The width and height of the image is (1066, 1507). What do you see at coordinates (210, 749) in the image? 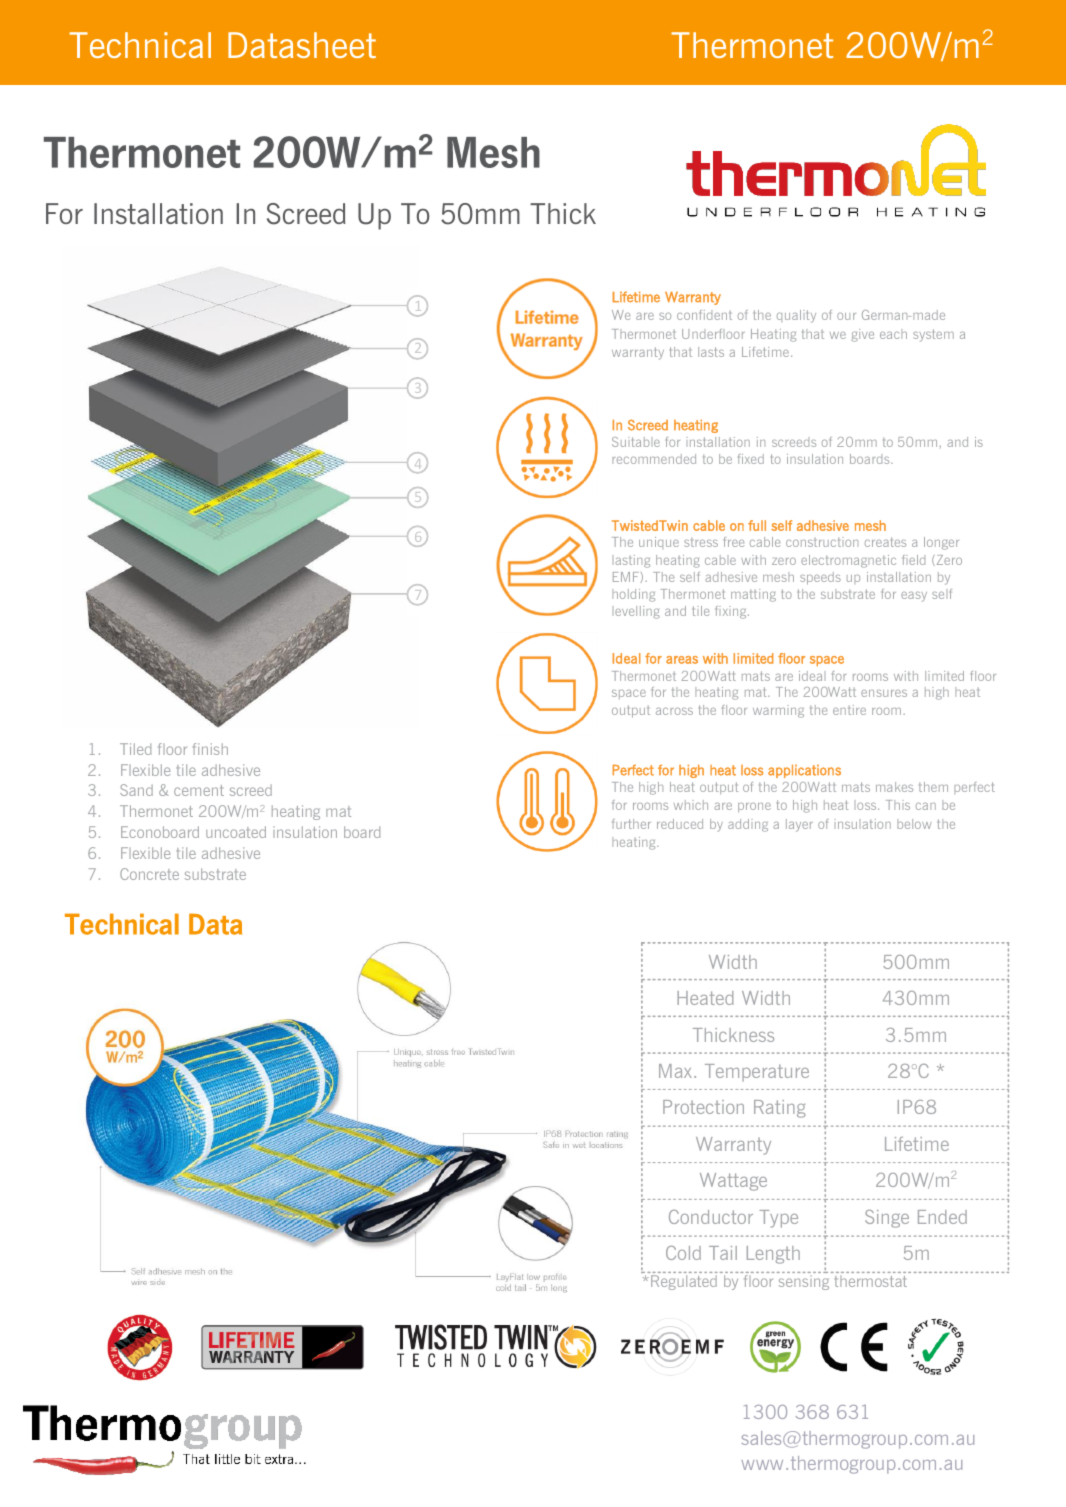
I see `finish` at bounding box center [210, 749].
